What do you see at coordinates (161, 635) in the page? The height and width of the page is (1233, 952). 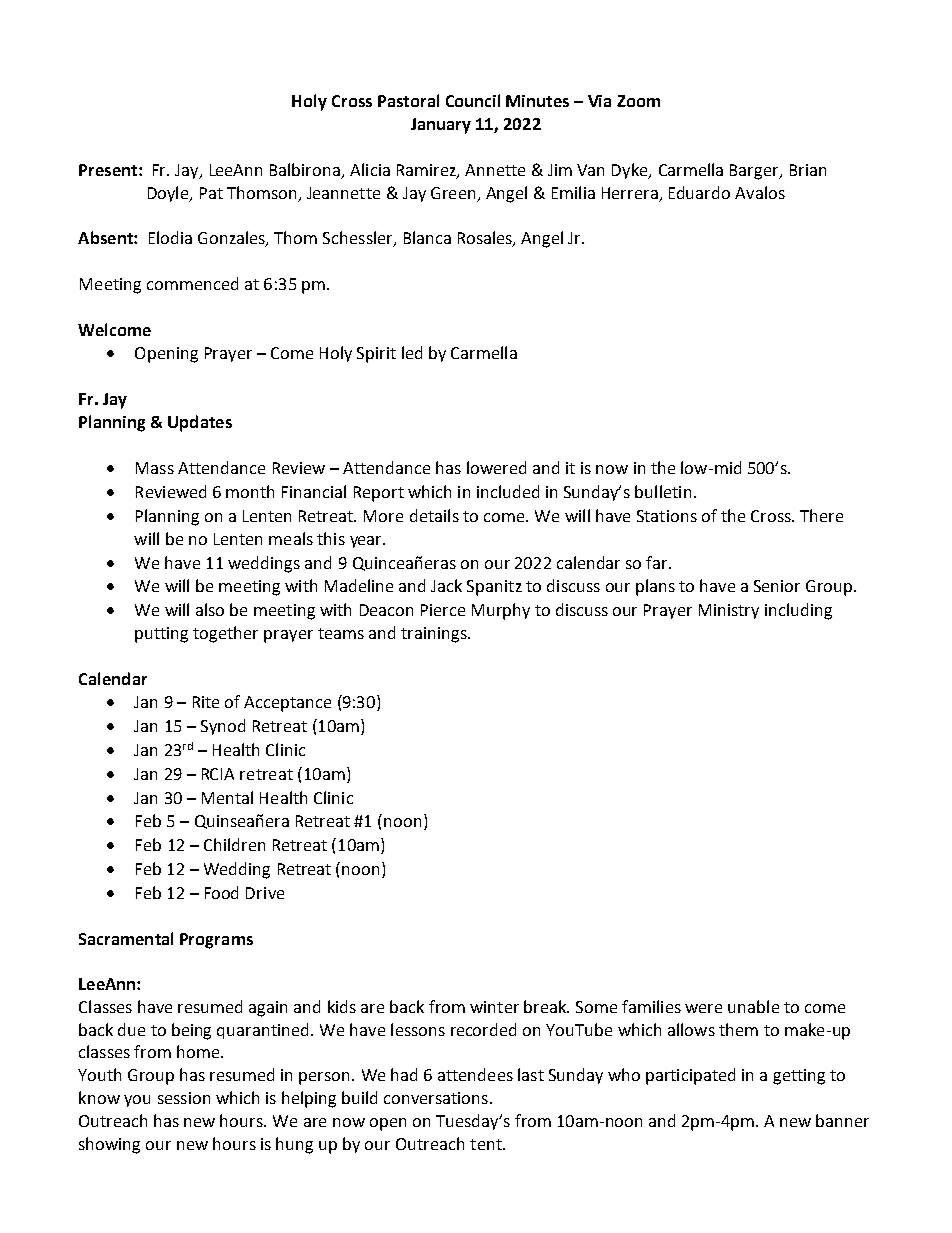 I see `putting` at bounding box center [161, 635].
